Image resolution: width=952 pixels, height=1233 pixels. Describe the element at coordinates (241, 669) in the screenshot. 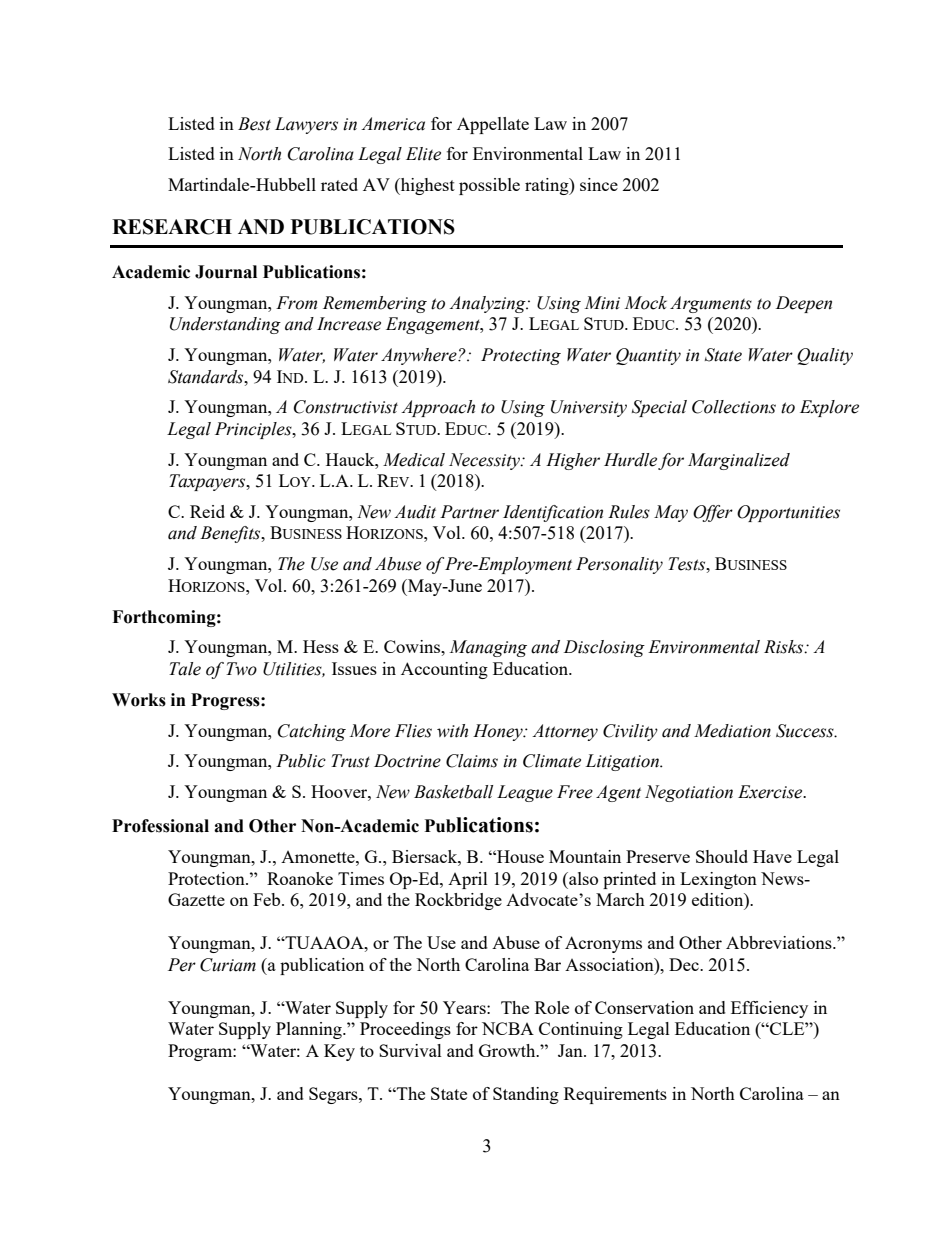

I see `Two` at that location.
